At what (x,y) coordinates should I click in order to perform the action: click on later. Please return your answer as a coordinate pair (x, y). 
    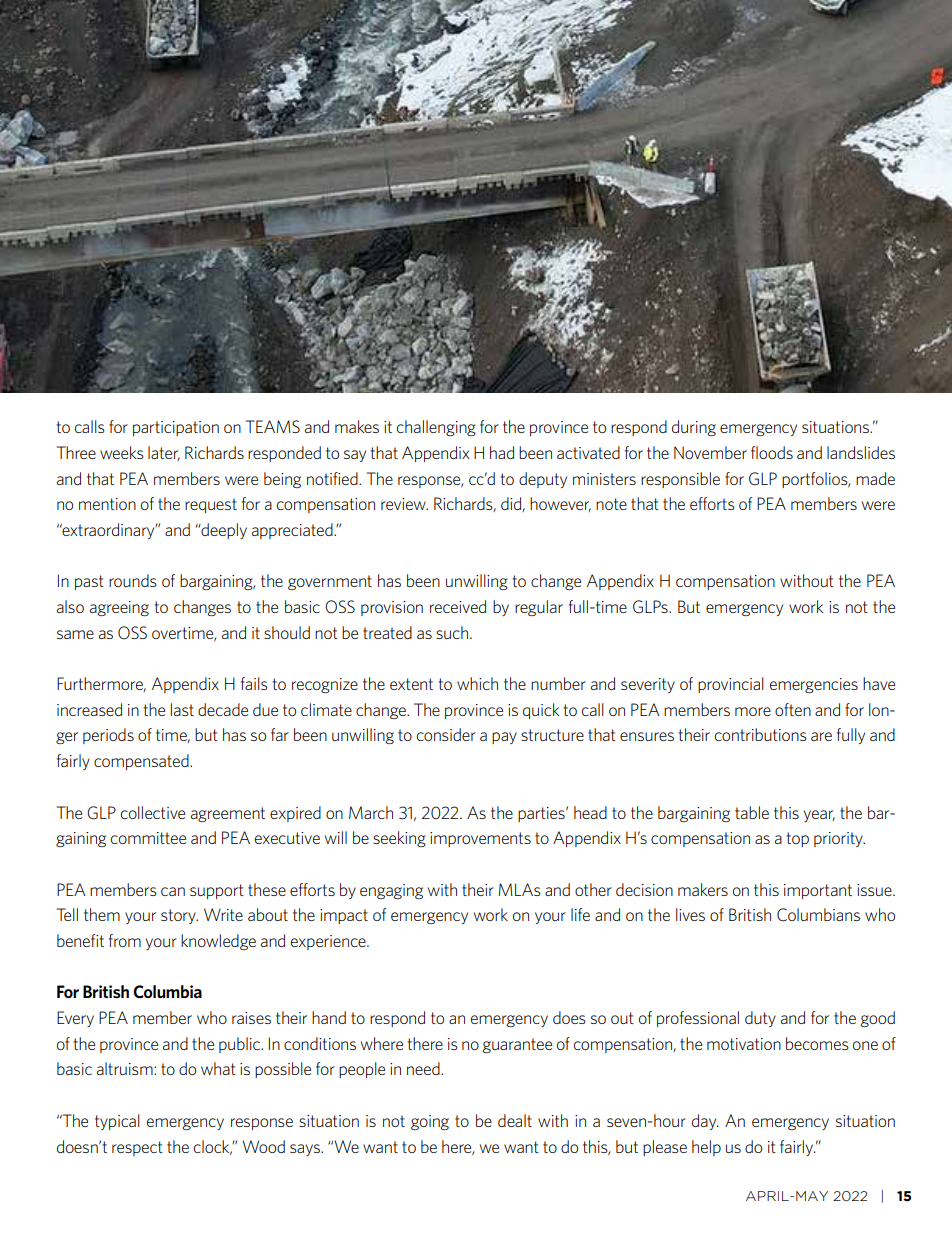
    Looking at the image, I should click on (164, 453).
